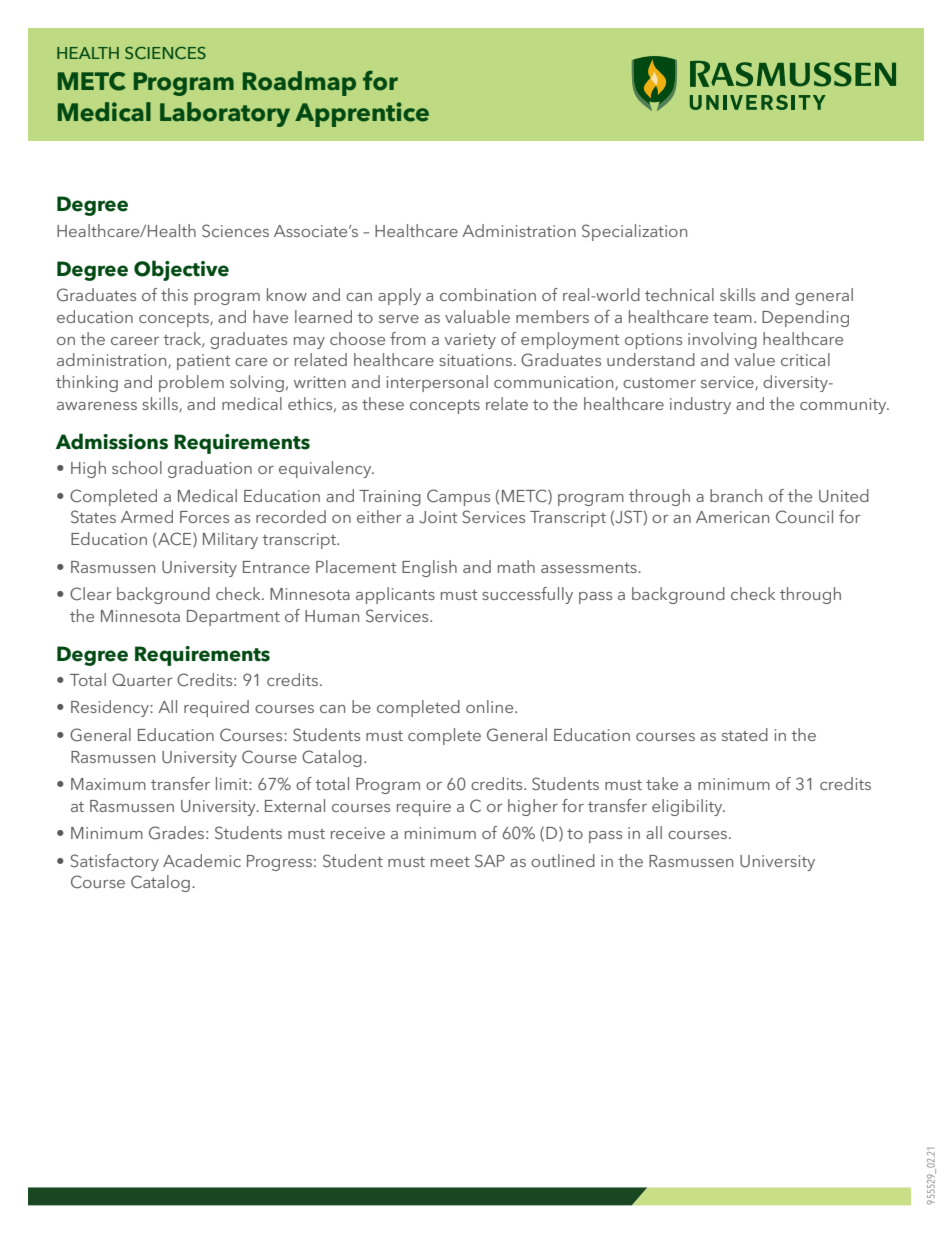 The height and width of the screenshot is (1233, 952). What do you see at coordinates (634, 232) in the screenshot?
I see `Specialization` at bounding box center [634, 232].
